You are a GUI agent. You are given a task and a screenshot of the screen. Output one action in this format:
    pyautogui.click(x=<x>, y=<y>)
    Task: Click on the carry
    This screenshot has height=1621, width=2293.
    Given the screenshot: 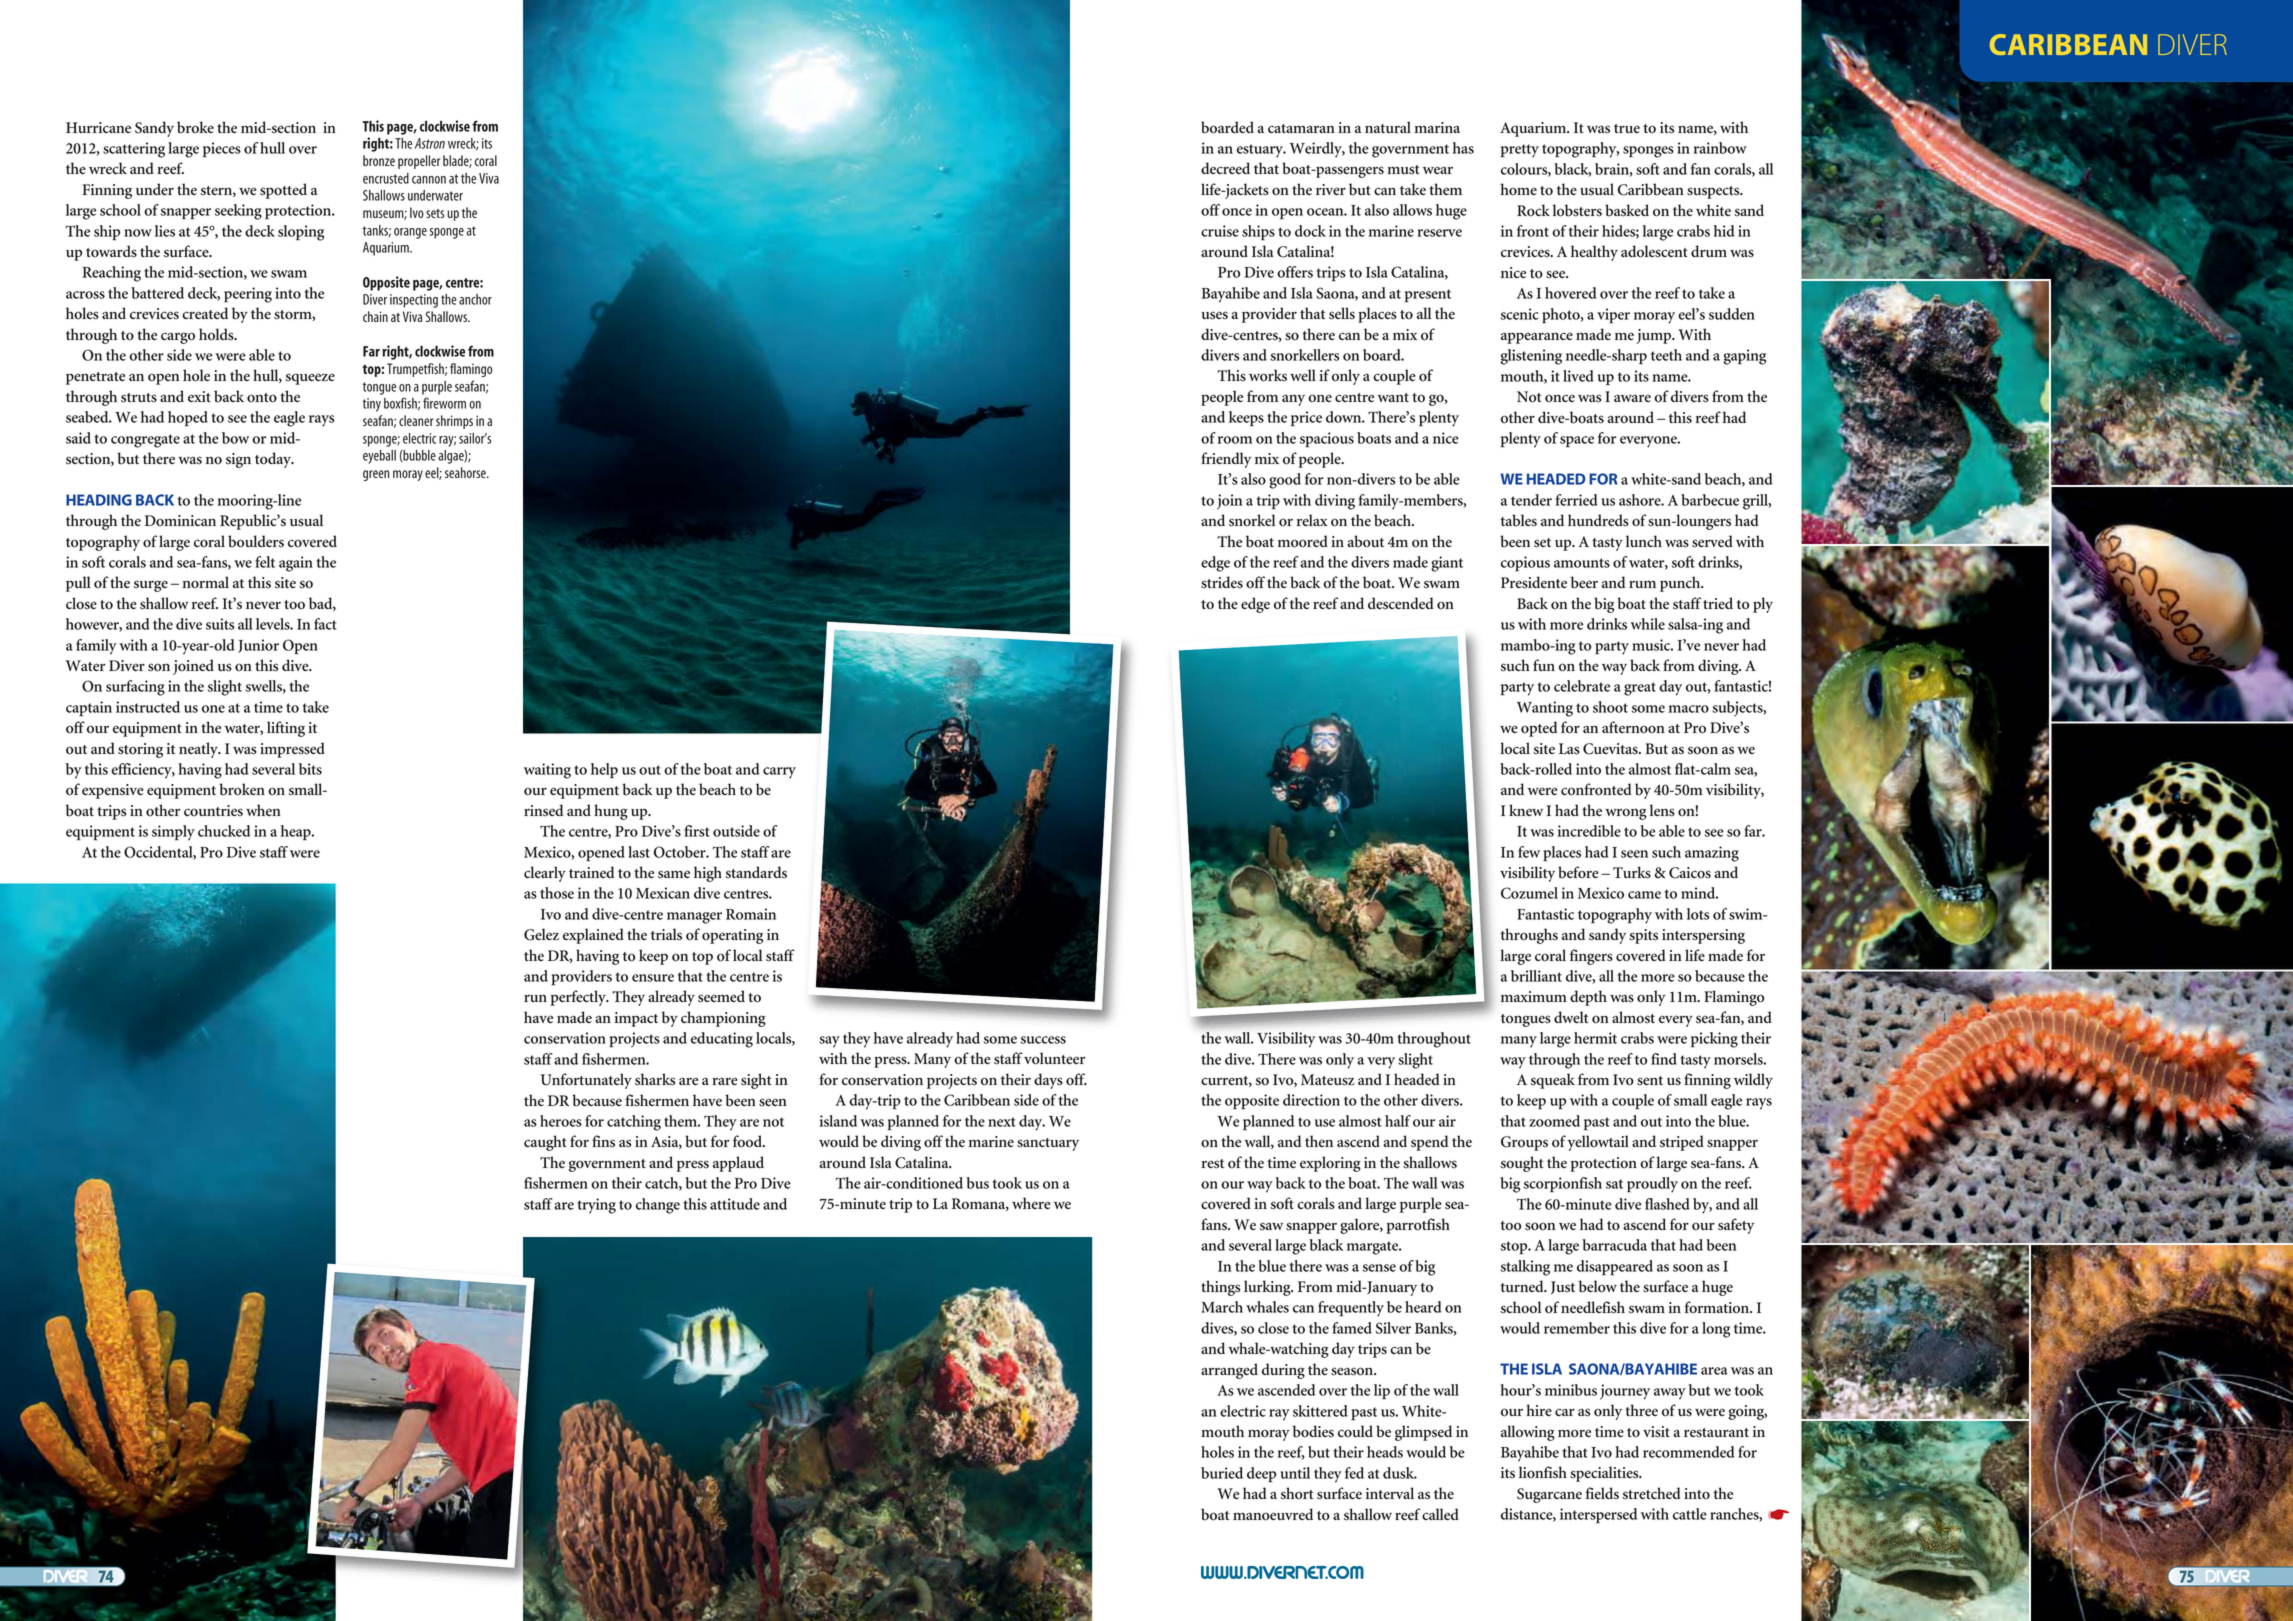 What is the action you would take?
    pyautogui.click(x=779, y=773)
